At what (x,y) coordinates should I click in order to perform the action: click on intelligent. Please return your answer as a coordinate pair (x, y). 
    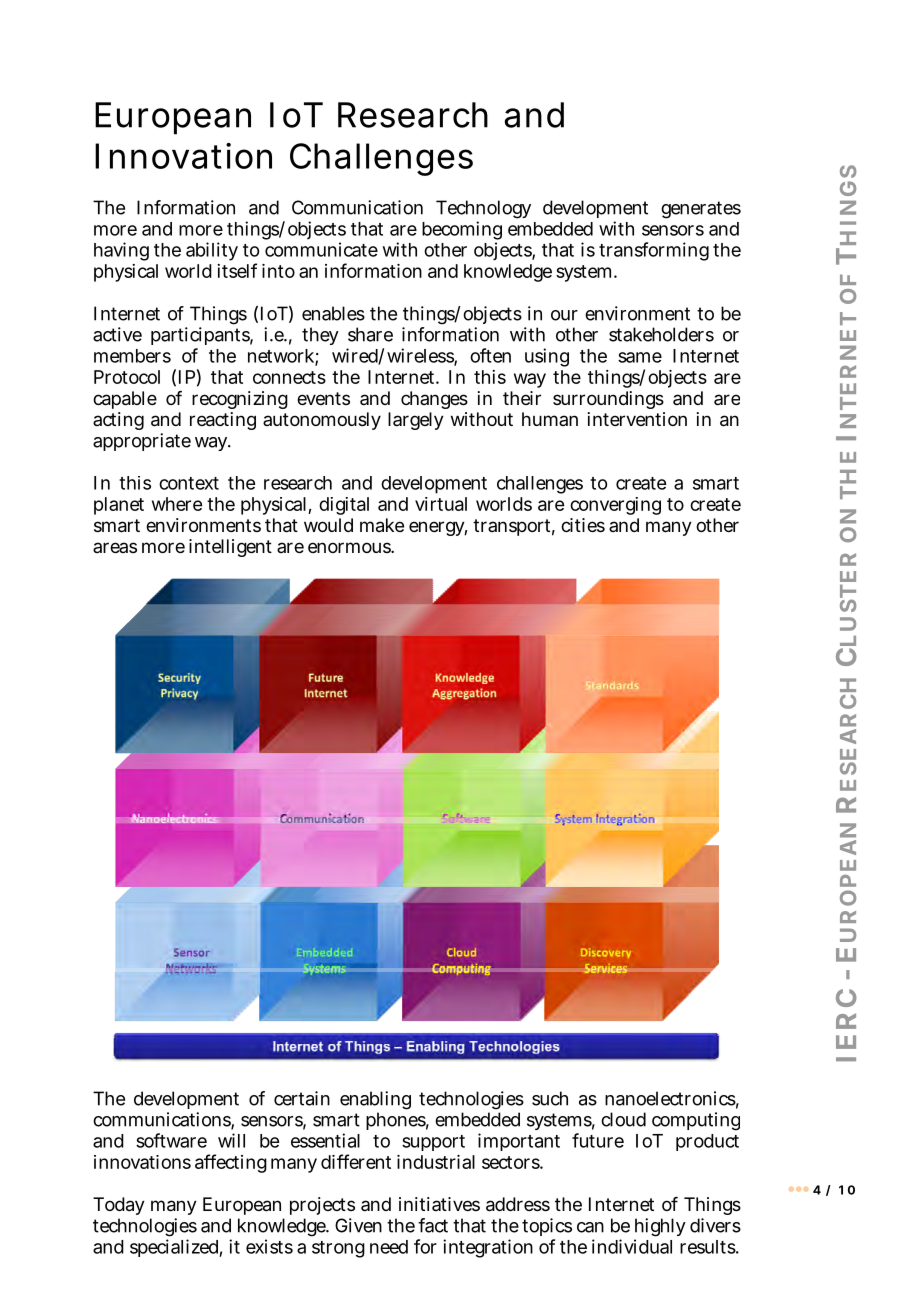
    Looking at the image, I should click on (230, 548).
